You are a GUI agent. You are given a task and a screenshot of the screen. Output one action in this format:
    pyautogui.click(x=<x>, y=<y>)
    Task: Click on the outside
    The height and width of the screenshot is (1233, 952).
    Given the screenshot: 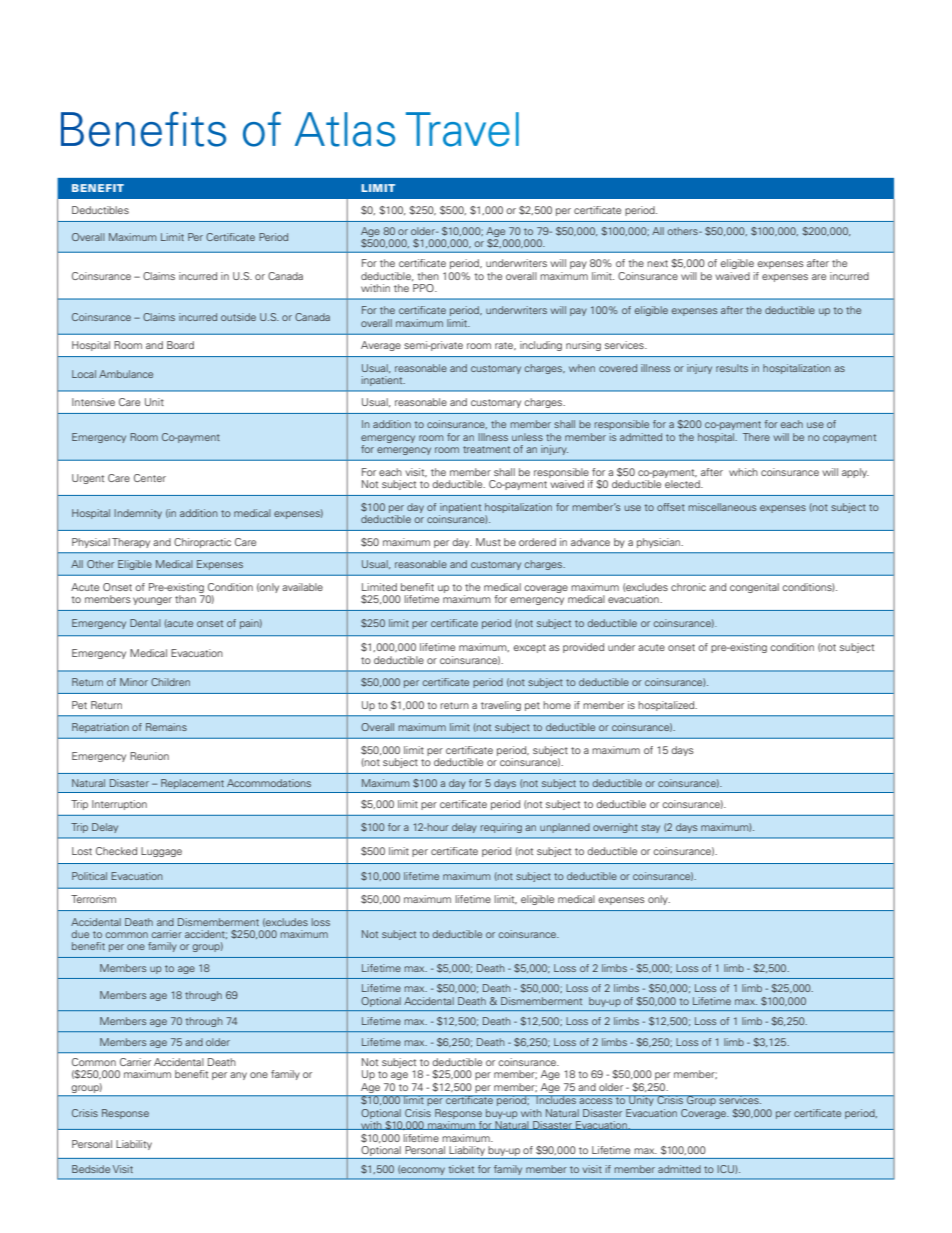 What is the action you would take?
    pyautogui.click(x=238, y=317)
